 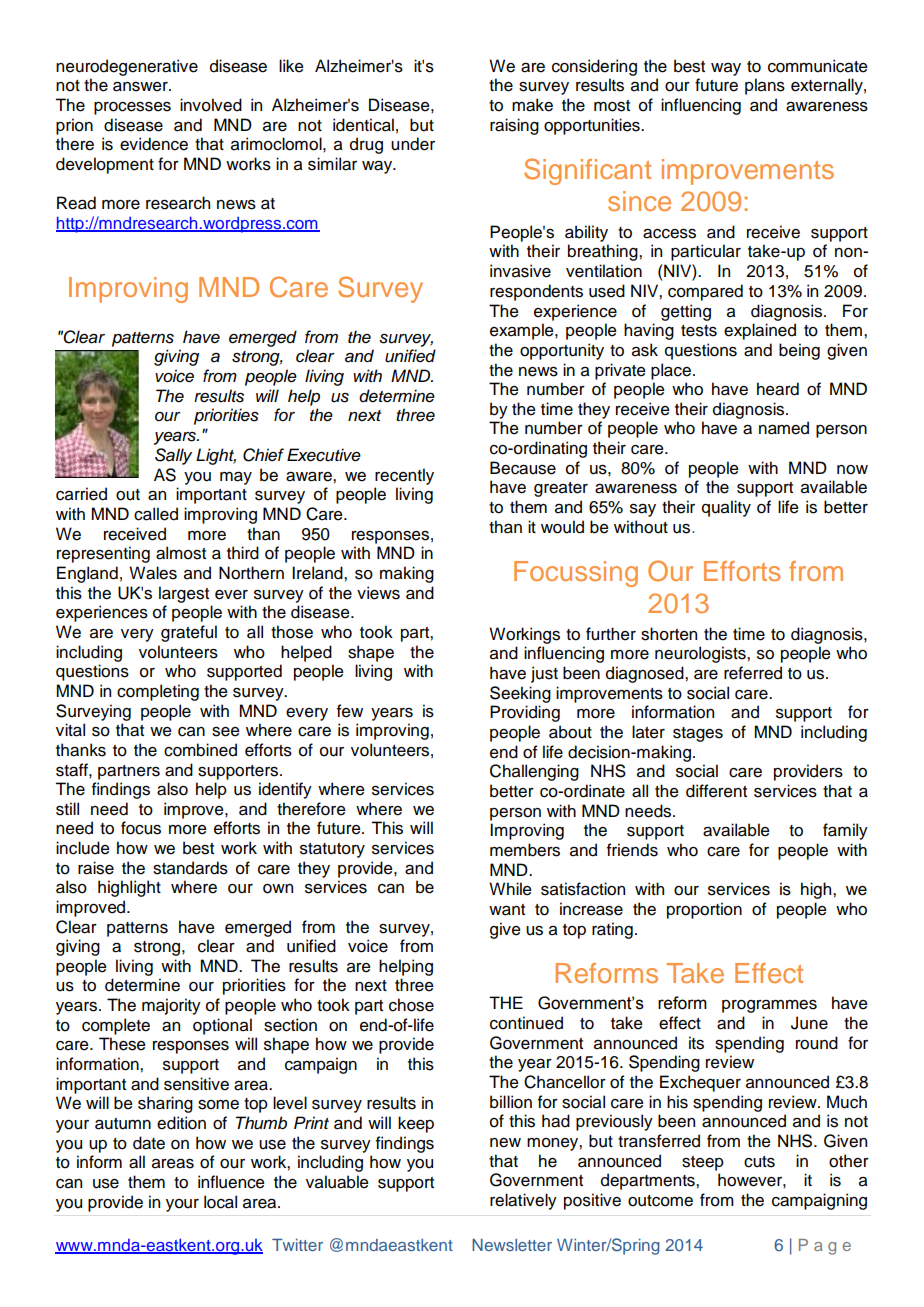 What do you see at coordinates (765, 86) in the document?
I see `plans` at bounding box center [765, 86].
